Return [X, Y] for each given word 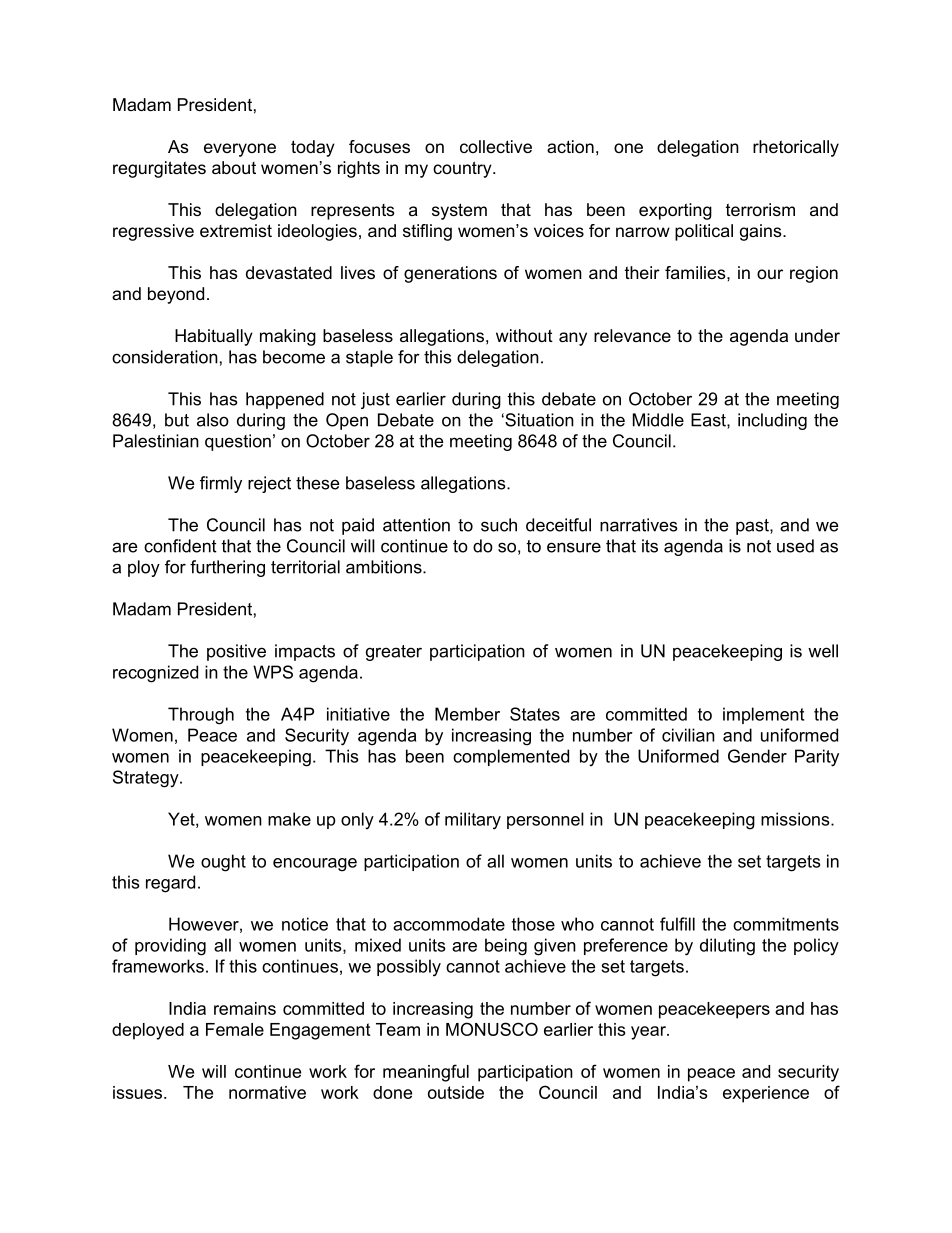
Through [201, 716]
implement [763, 715]
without [524, 335]
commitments [786, 924]
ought [223, 863]
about [234, 167]
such [499, 525]
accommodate [449, 924]
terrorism [760, 209]
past [753, 527]
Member [467, 714]
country [463, 169]
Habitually [214, 337]
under [817, 335]
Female [235, 1029]
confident [180, 546]
